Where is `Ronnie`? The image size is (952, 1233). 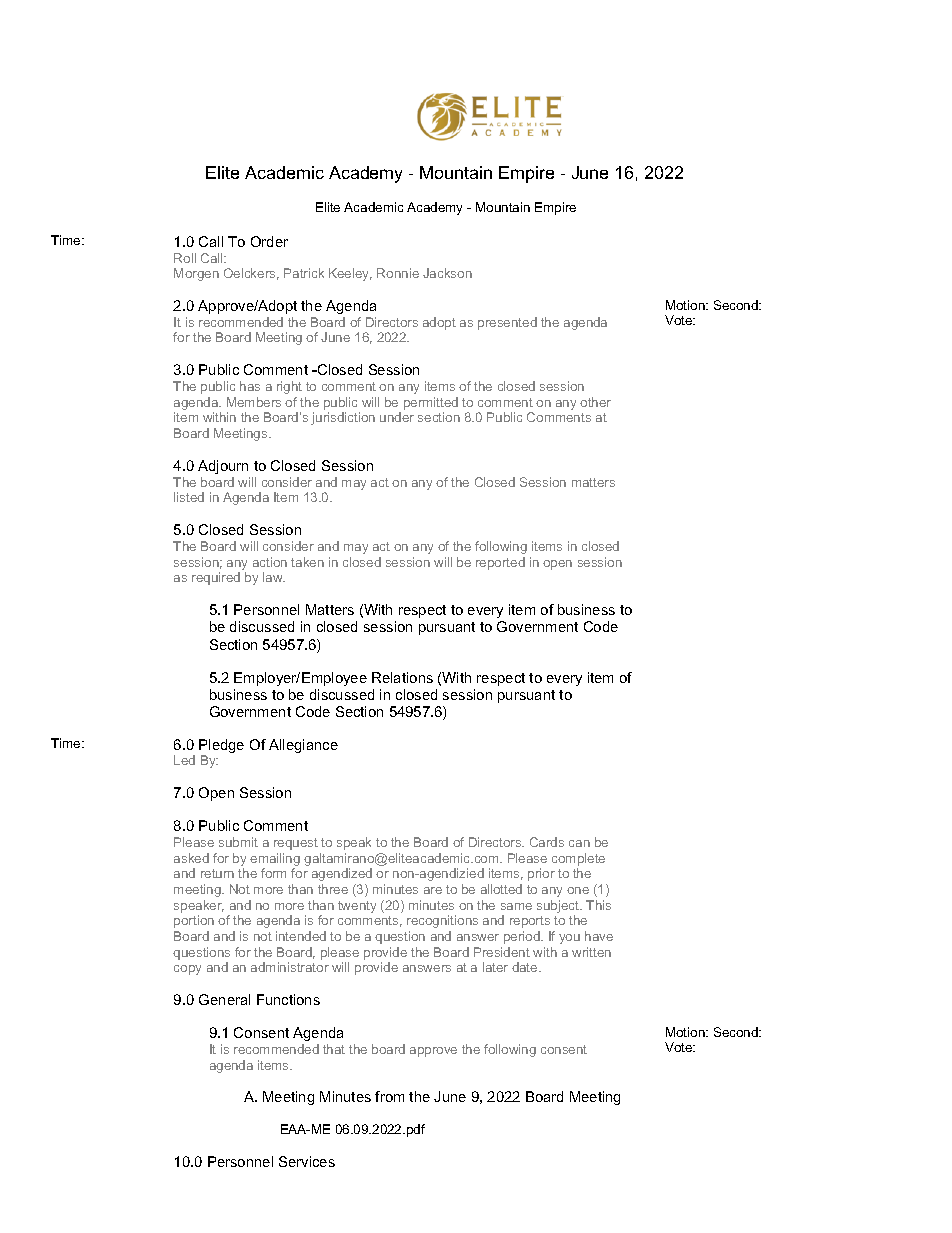 Ronnie is located at coordinates (398, 273).
